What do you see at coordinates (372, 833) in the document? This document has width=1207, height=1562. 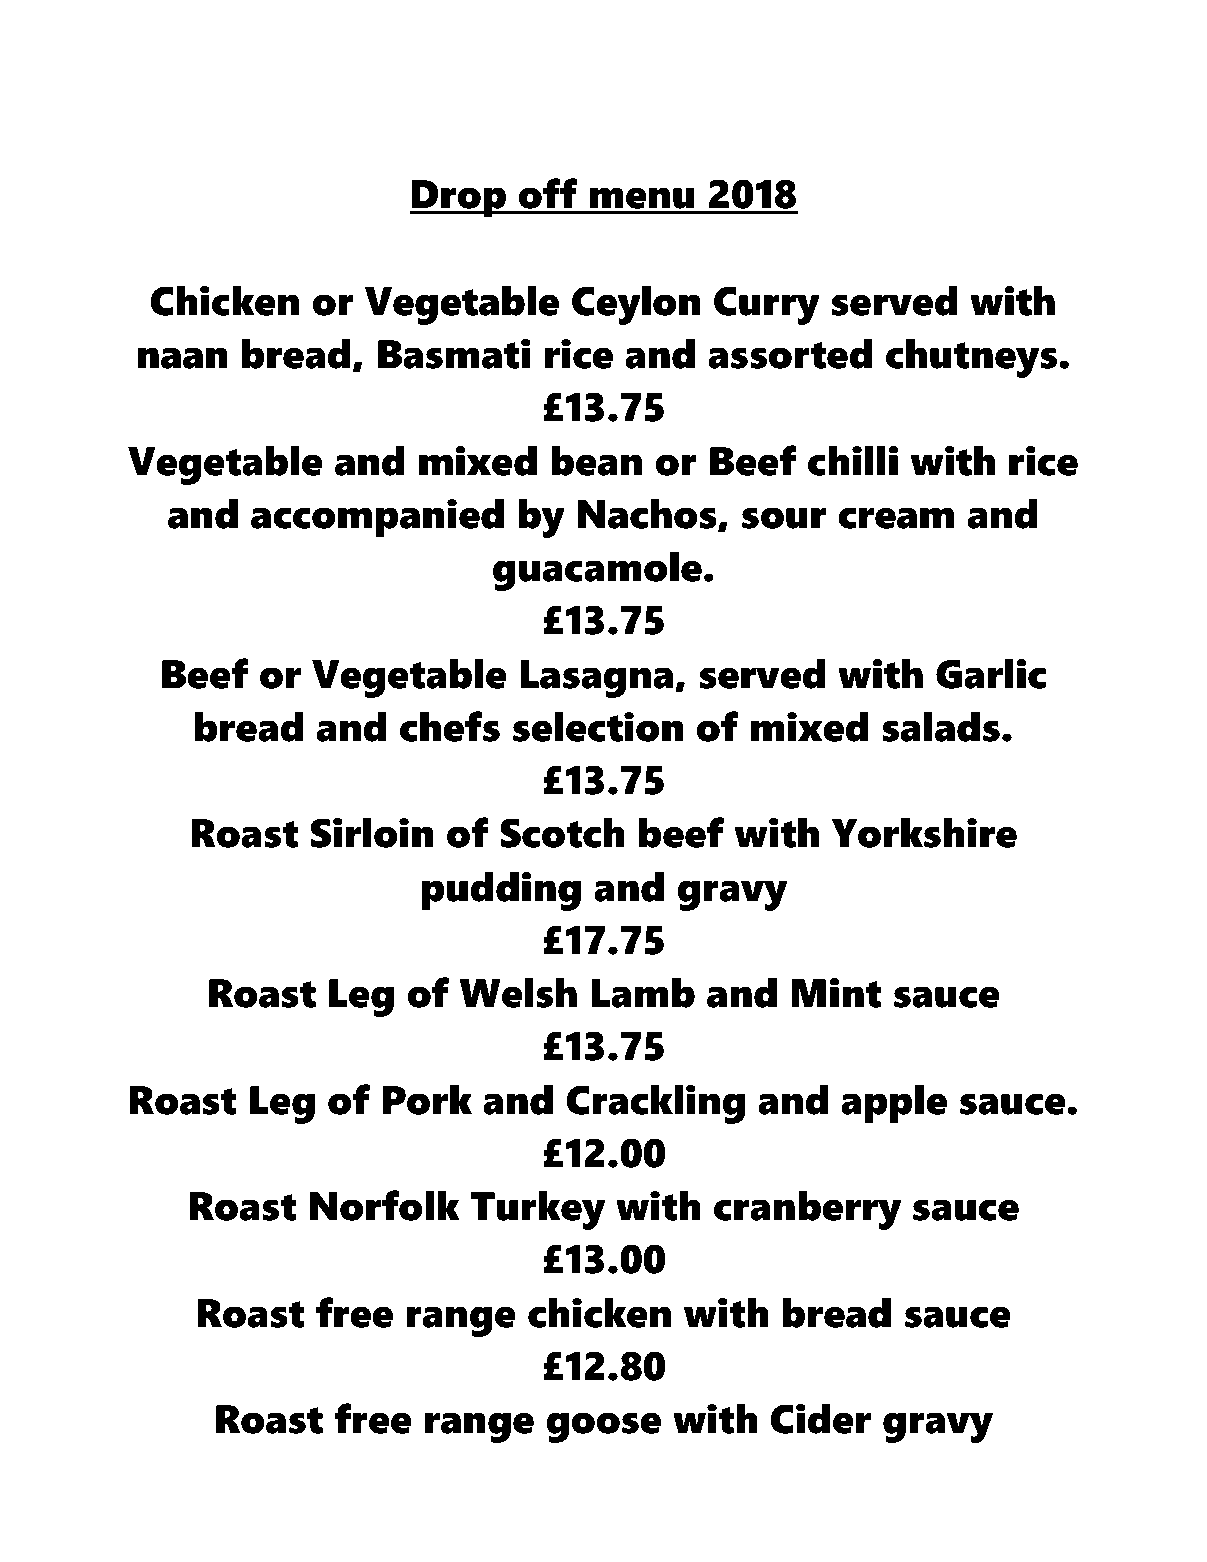 I see `Sirloin` at bounding box center [372, 833].
